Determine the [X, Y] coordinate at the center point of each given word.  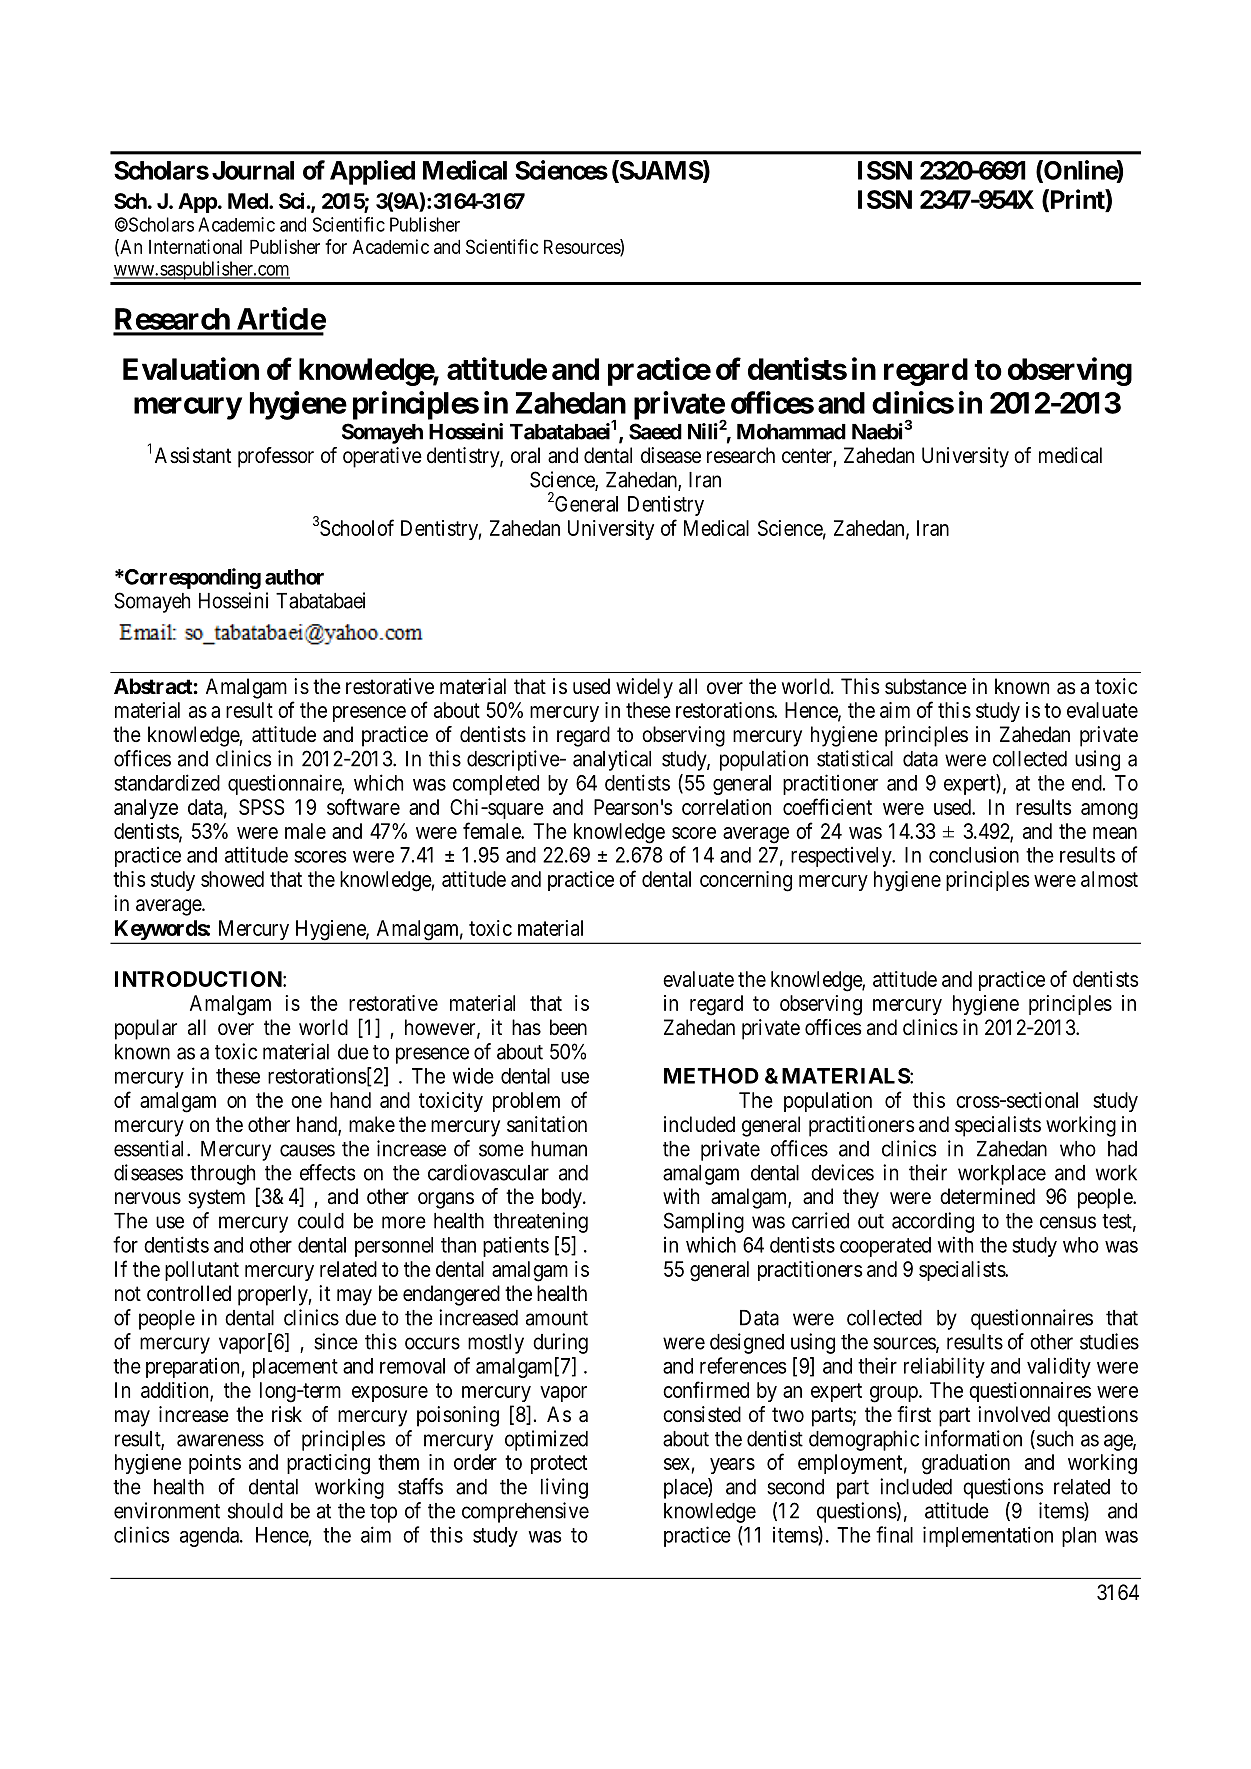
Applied [372, 172]
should [255, 1511]
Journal [253, 170]
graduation [966, 1464]
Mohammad [791, 432]
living [564, 1488]
